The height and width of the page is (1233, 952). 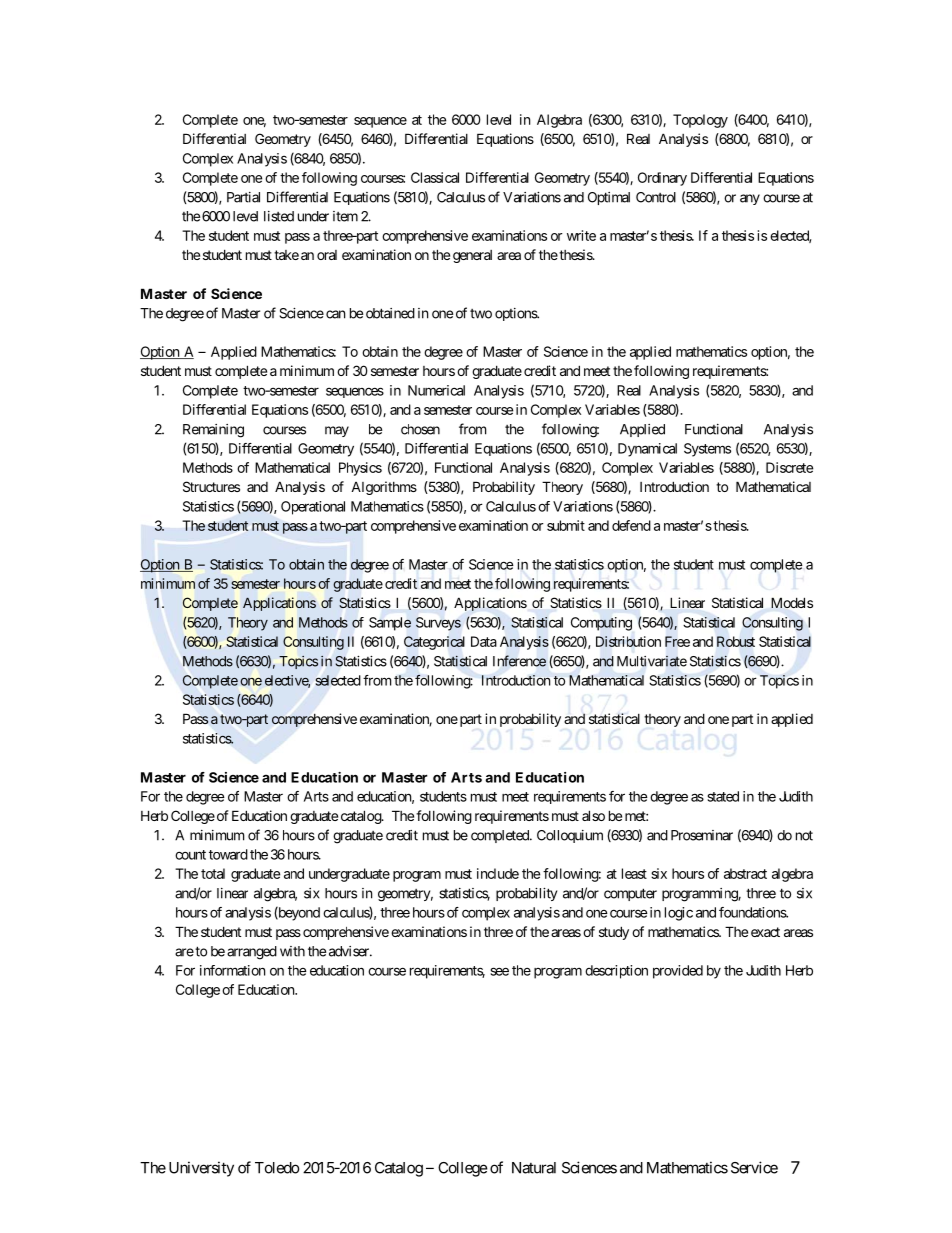 I want to click on Classical, so click(x=435, y=177).
